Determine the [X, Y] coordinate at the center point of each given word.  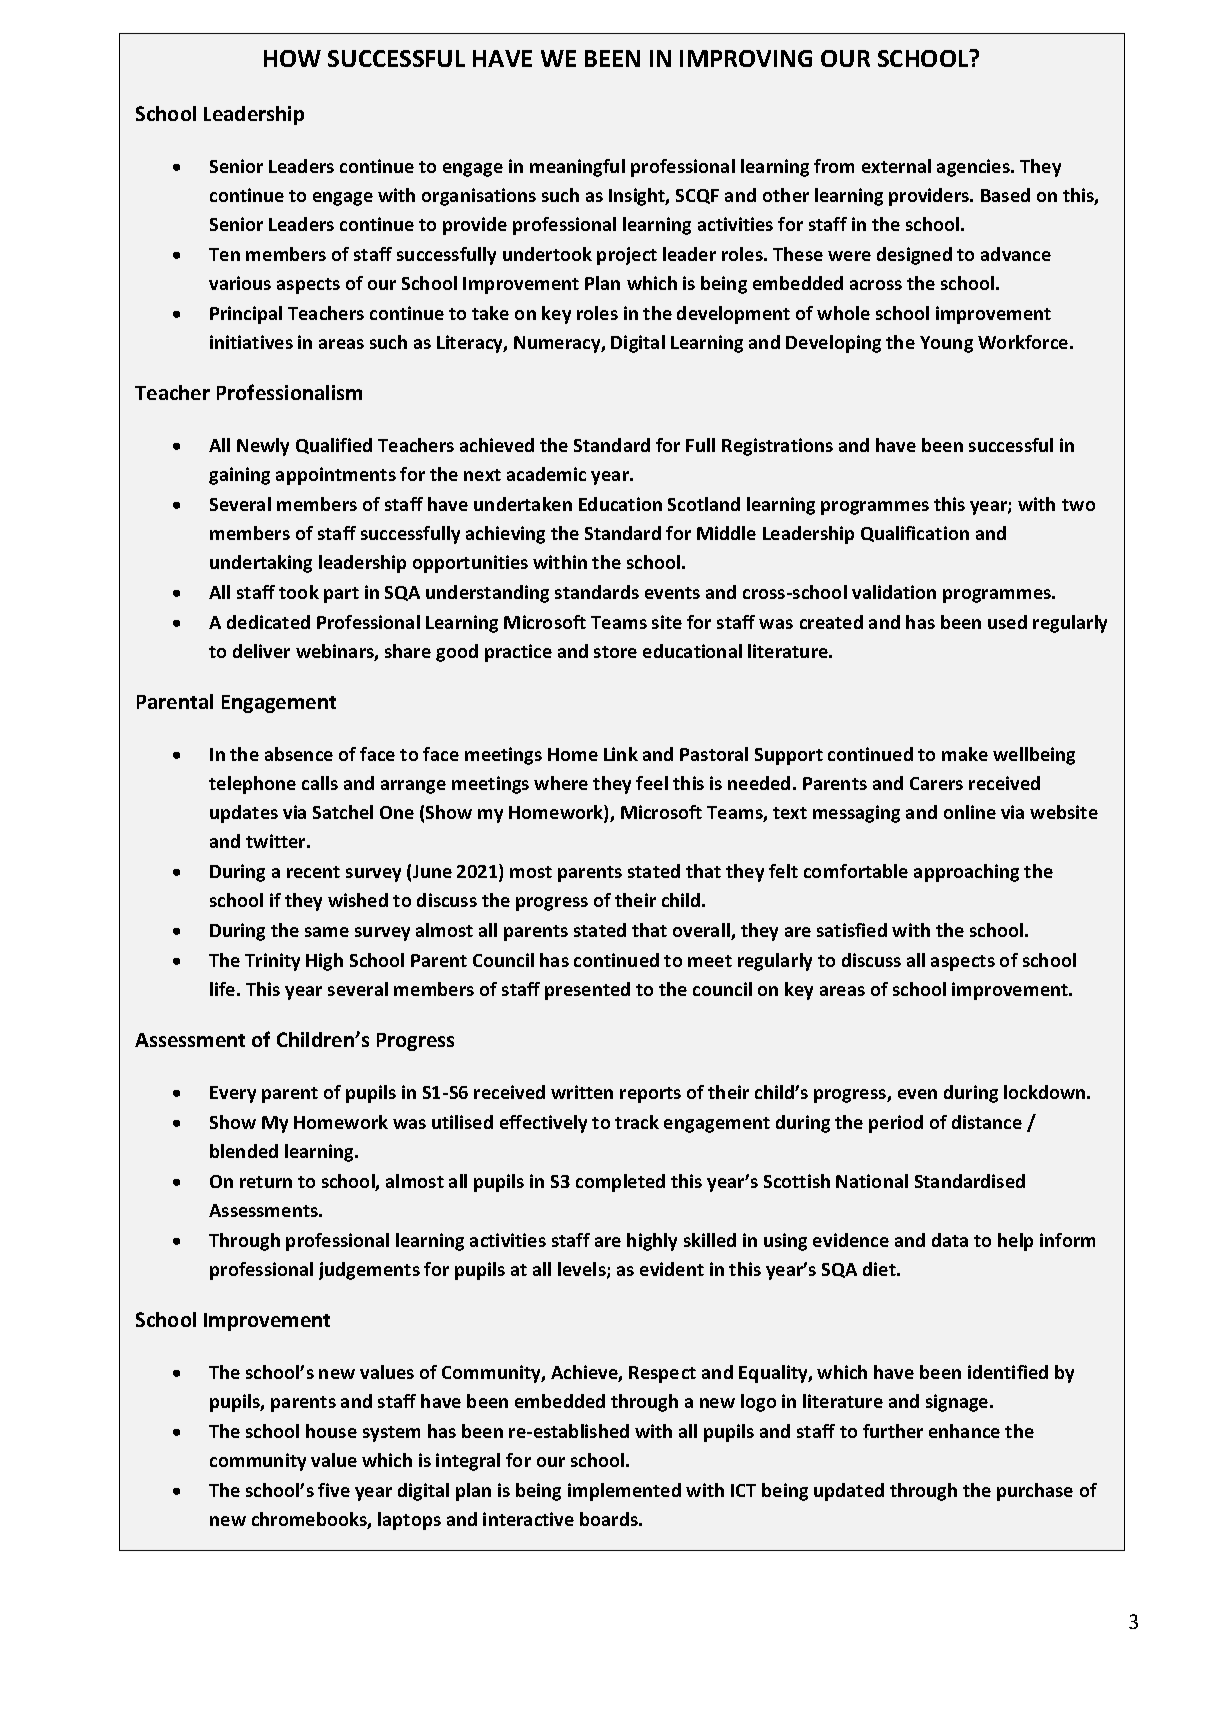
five [334, 1490]
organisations [479, 197]
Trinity [272, 962]
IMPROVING [746, 58]
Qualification [915, 534]
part [341, 595]
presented [587, 991]
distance [987, 1122]
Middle [726, 533]
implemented [624, 1492]
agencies [974, 168]
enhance [964, 1431]
